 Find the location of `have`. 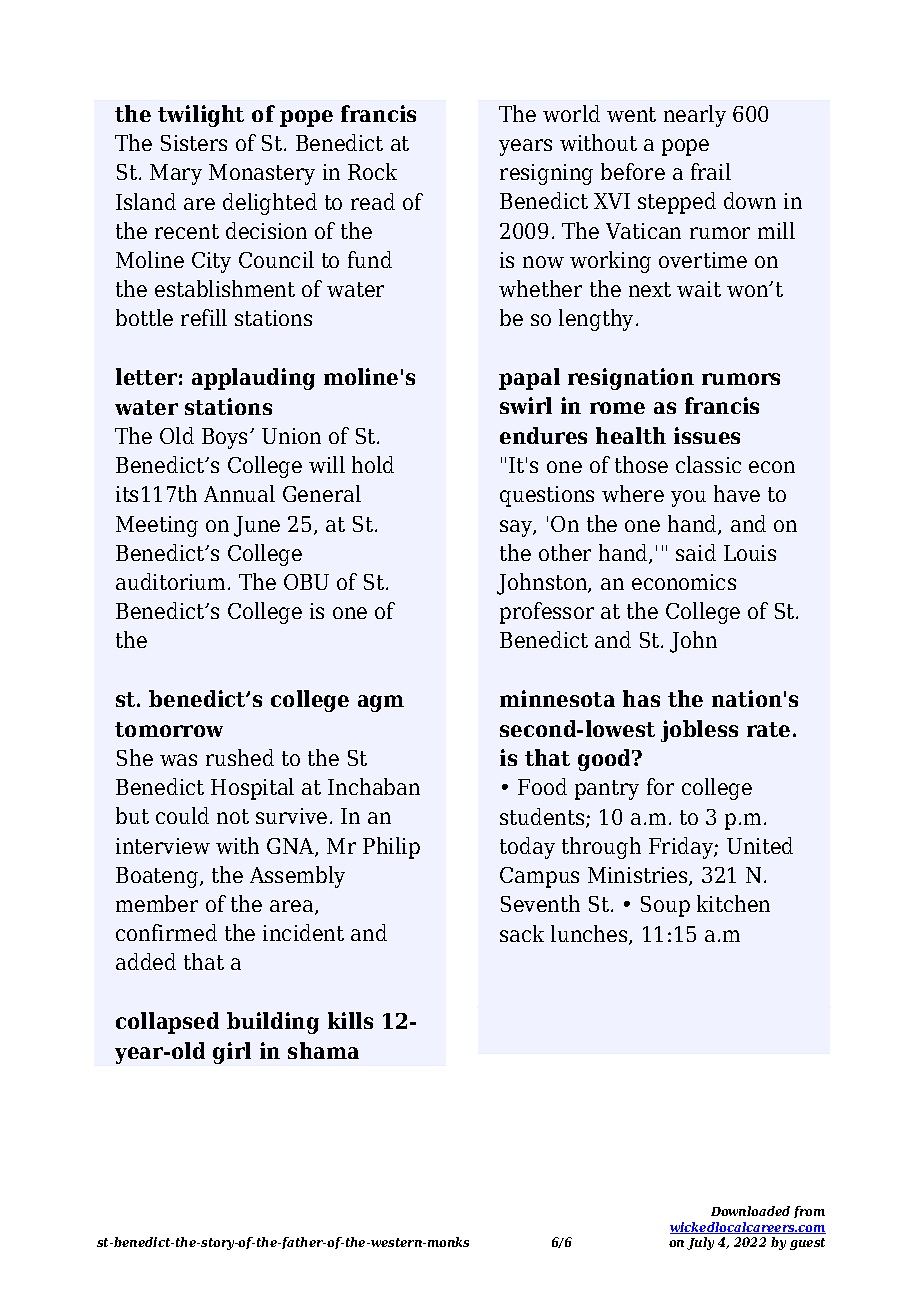

have is located at coordinates (737, 493).
